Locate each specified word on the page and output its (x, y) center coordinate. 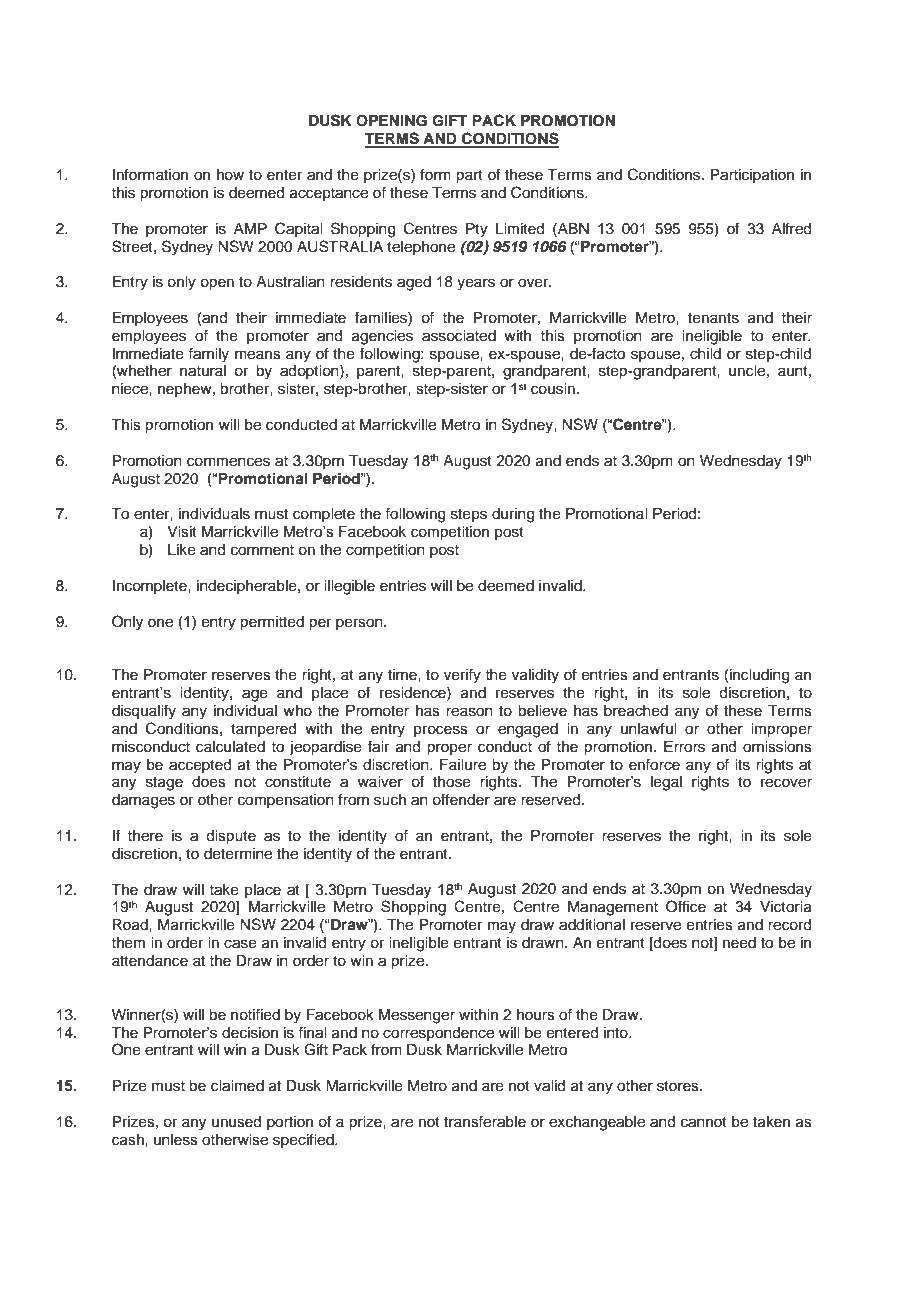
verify (462, 676)
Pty (477, 230)
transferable (485, 1121)
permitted (272, 623)
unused (236, 1122)
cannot (704, 1122)
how (230, 175)
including (759, 676)
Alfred (791, 228)
